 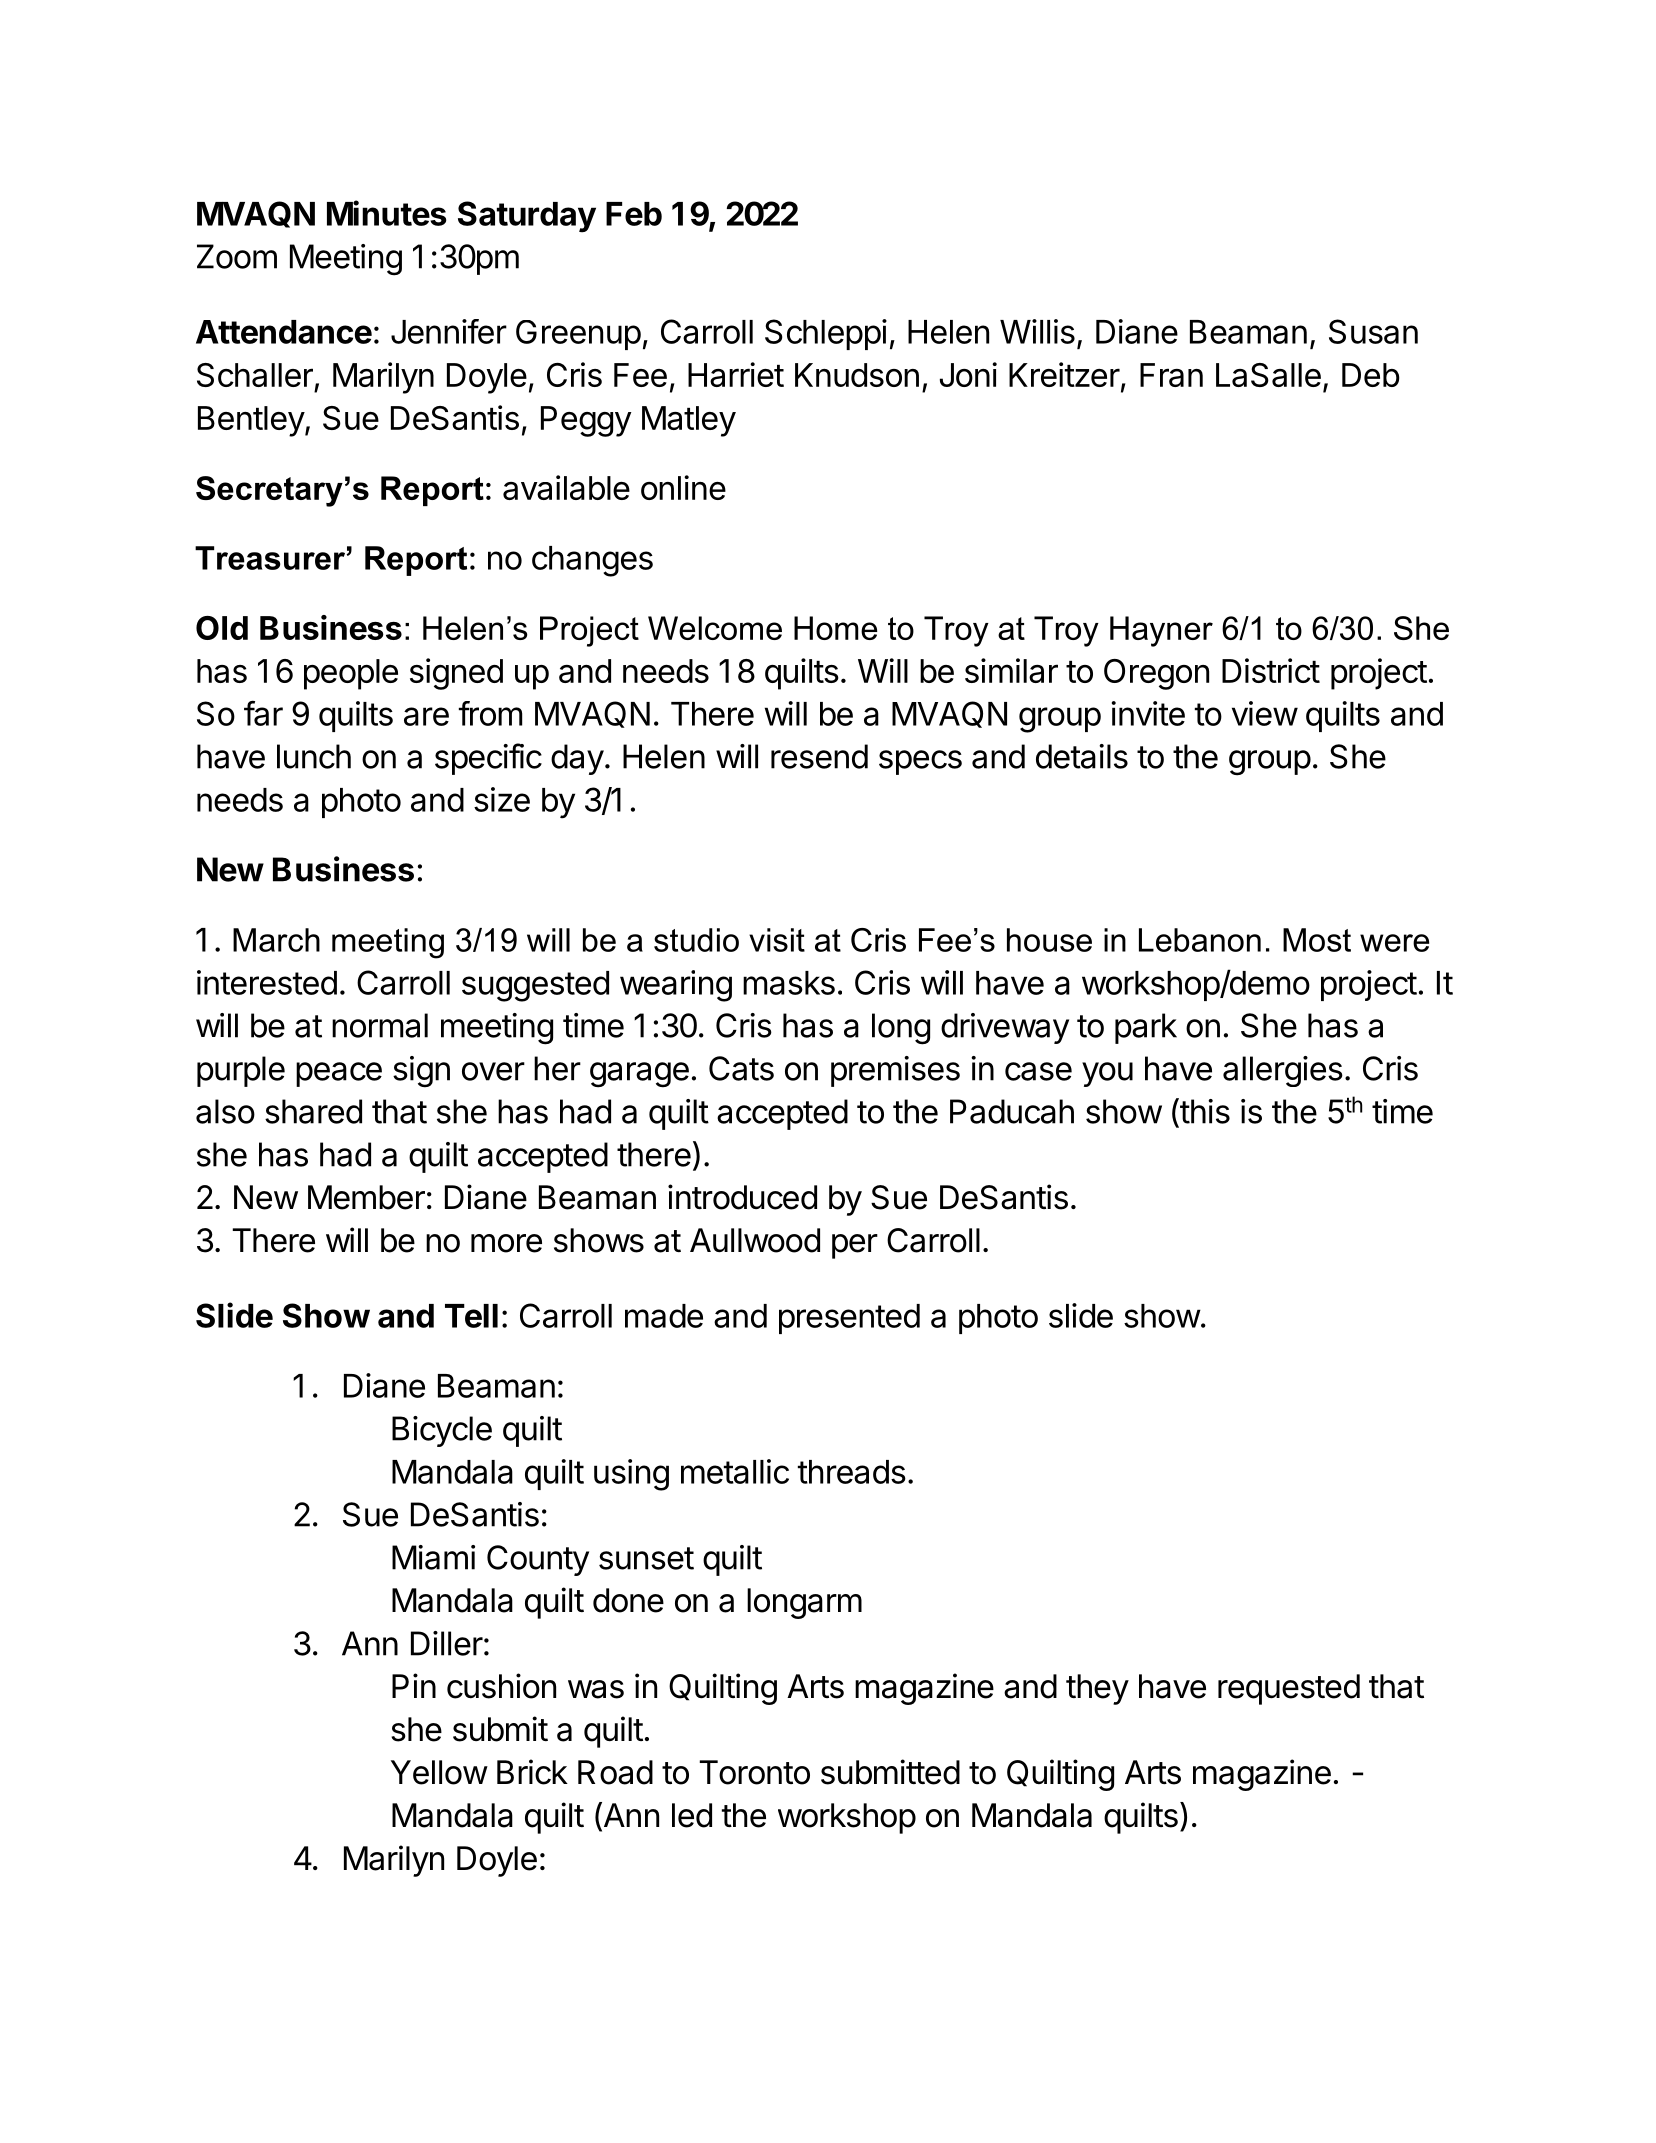 What do you see at coordinates (351, 674) in the screenshot?
I see `people` at bounding box center [351, 674].
